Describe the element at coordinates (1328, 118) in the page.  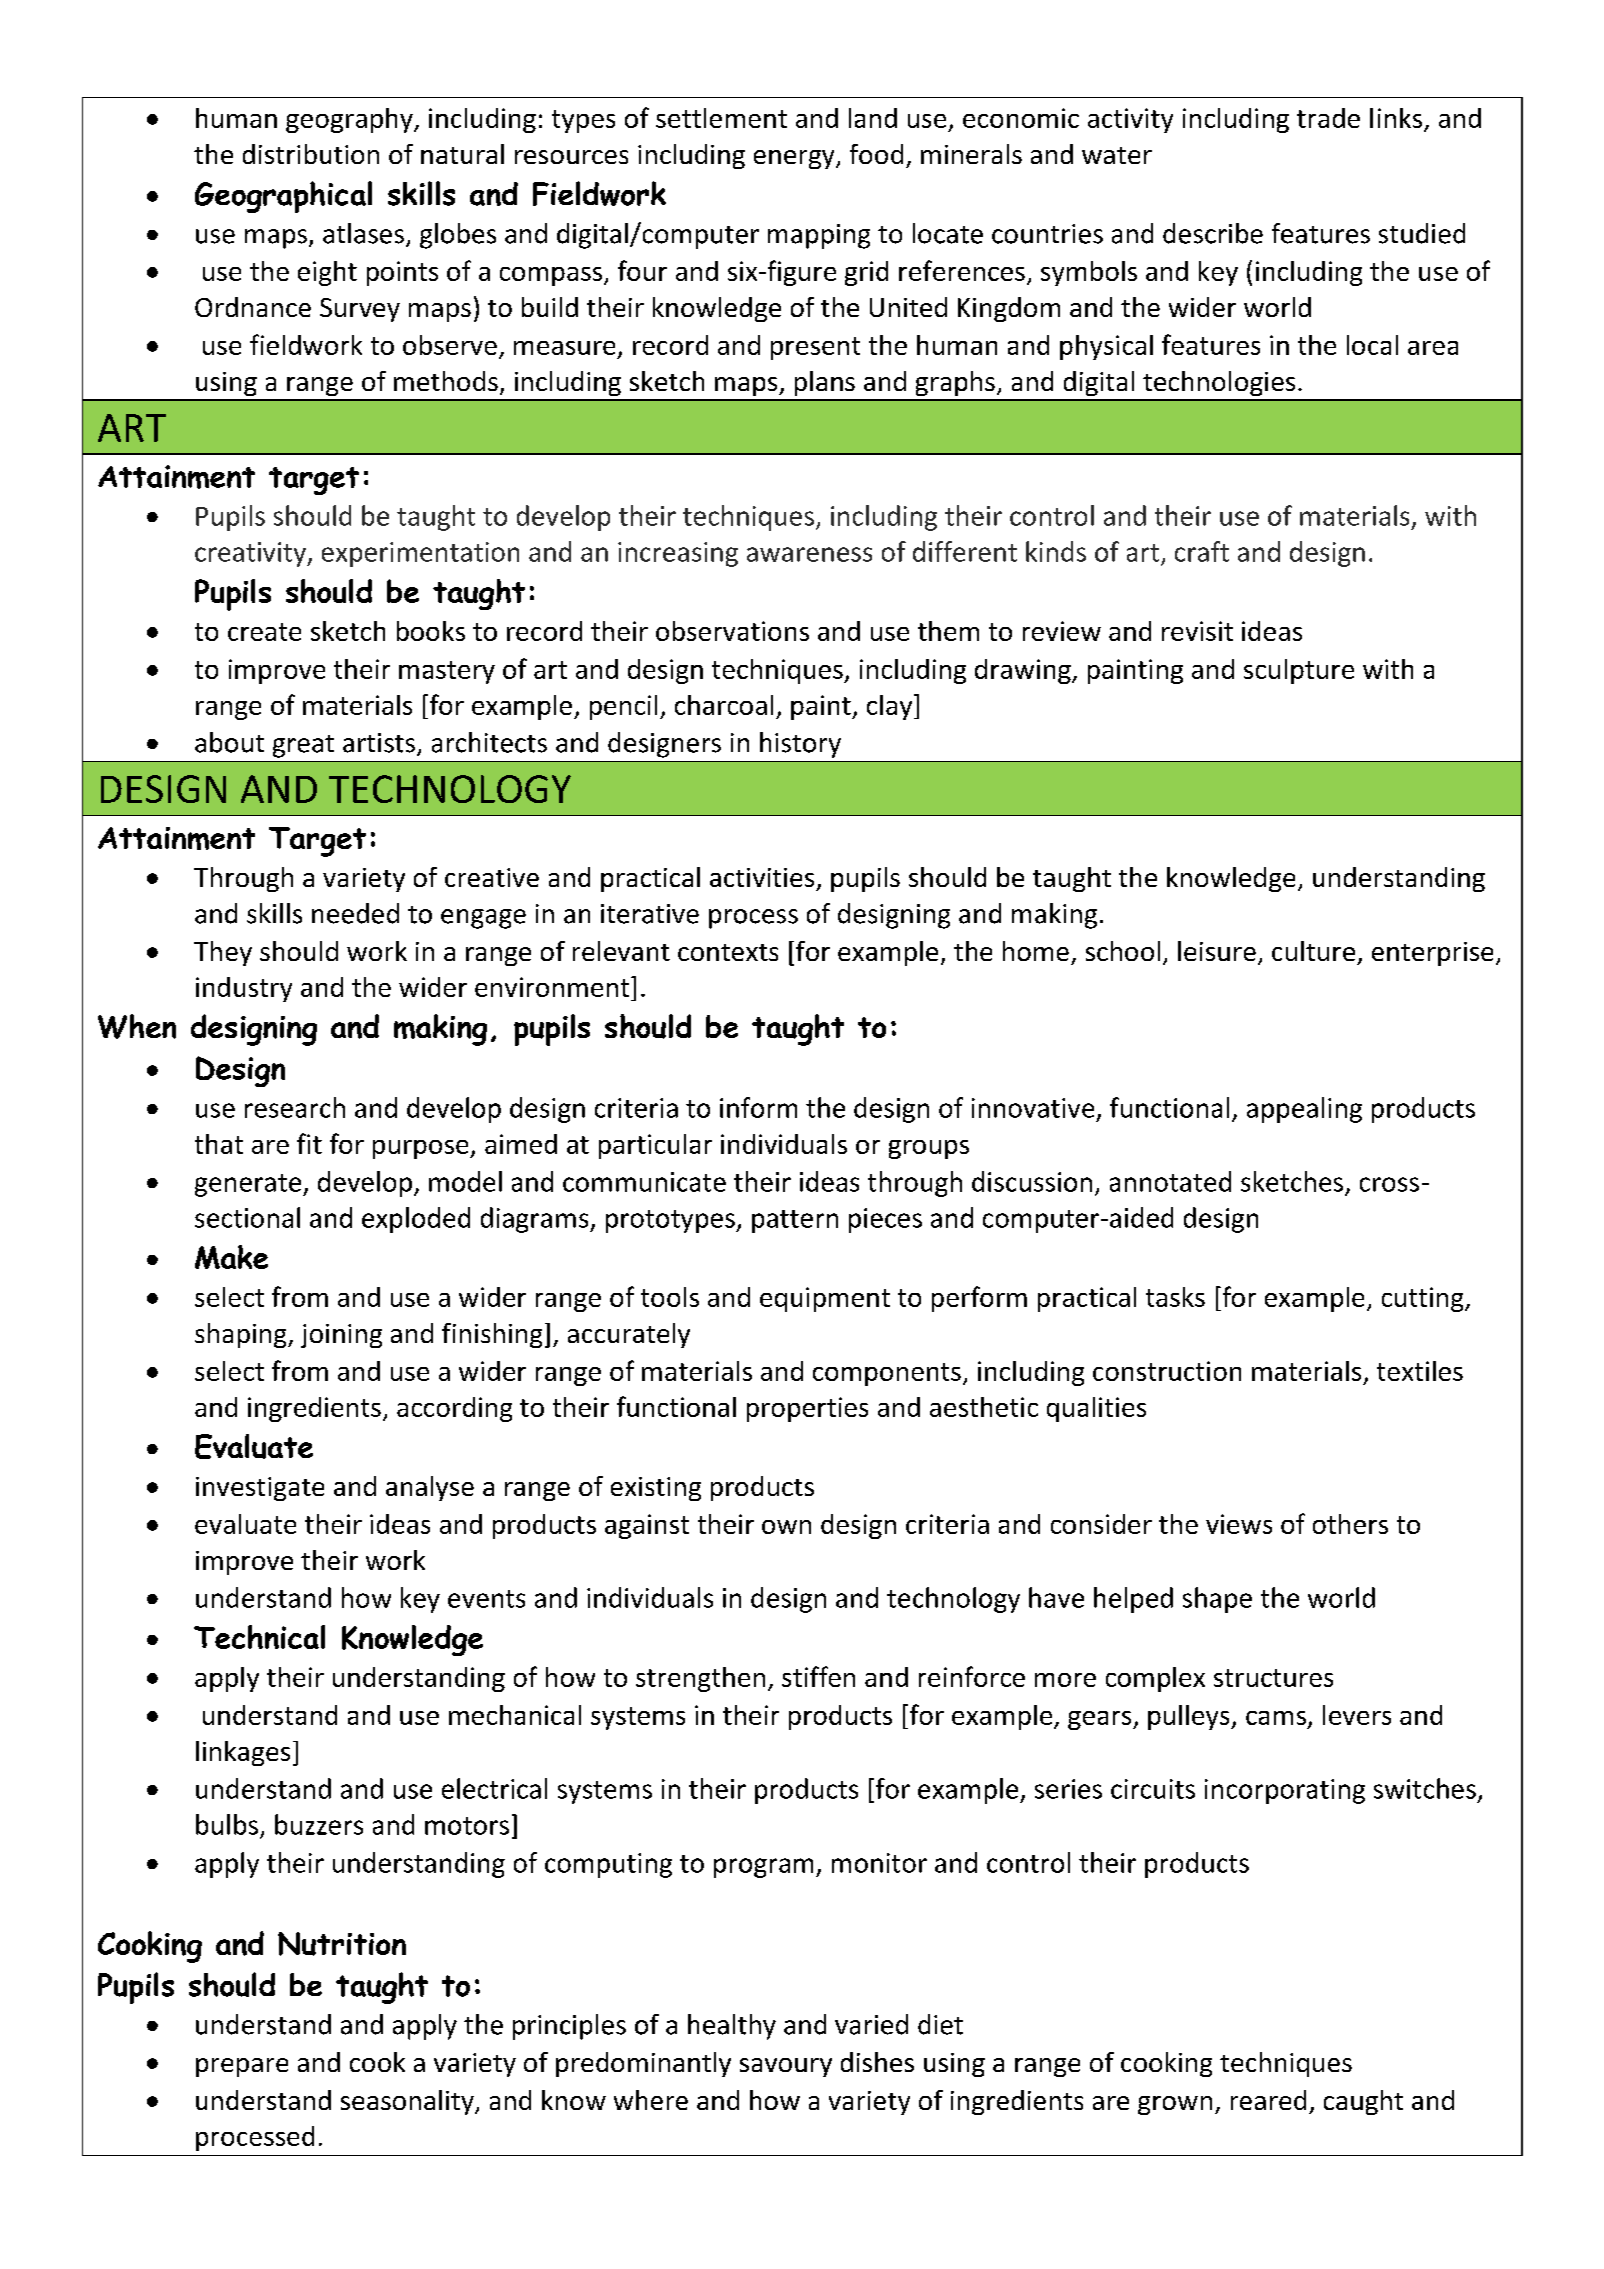
I see `trade` at that location.
